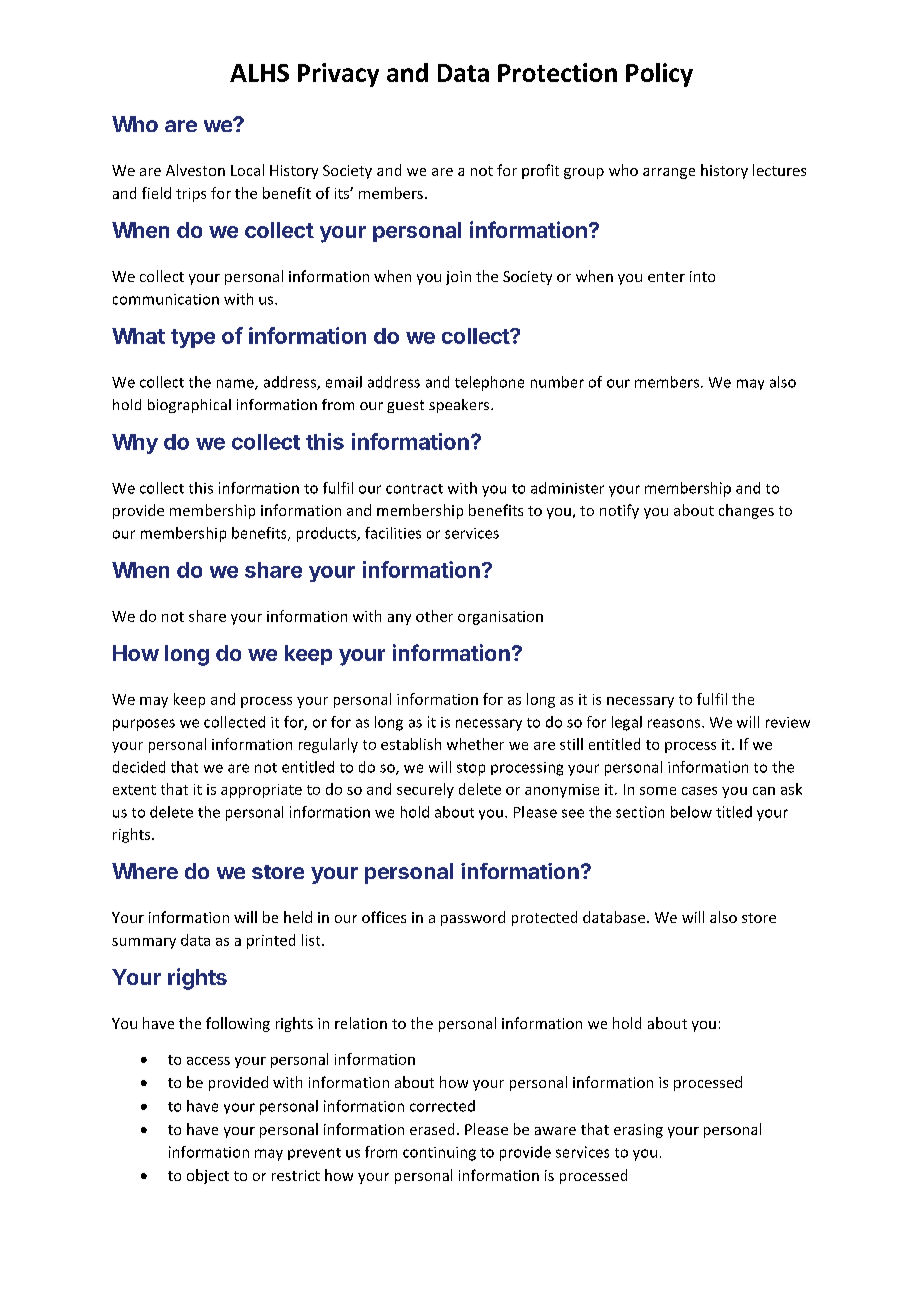 The height and width of the screenshot is (1307, 924). Describe the element at coordinates (659, 75) in the screenshot. I see `Policy` at that location.
